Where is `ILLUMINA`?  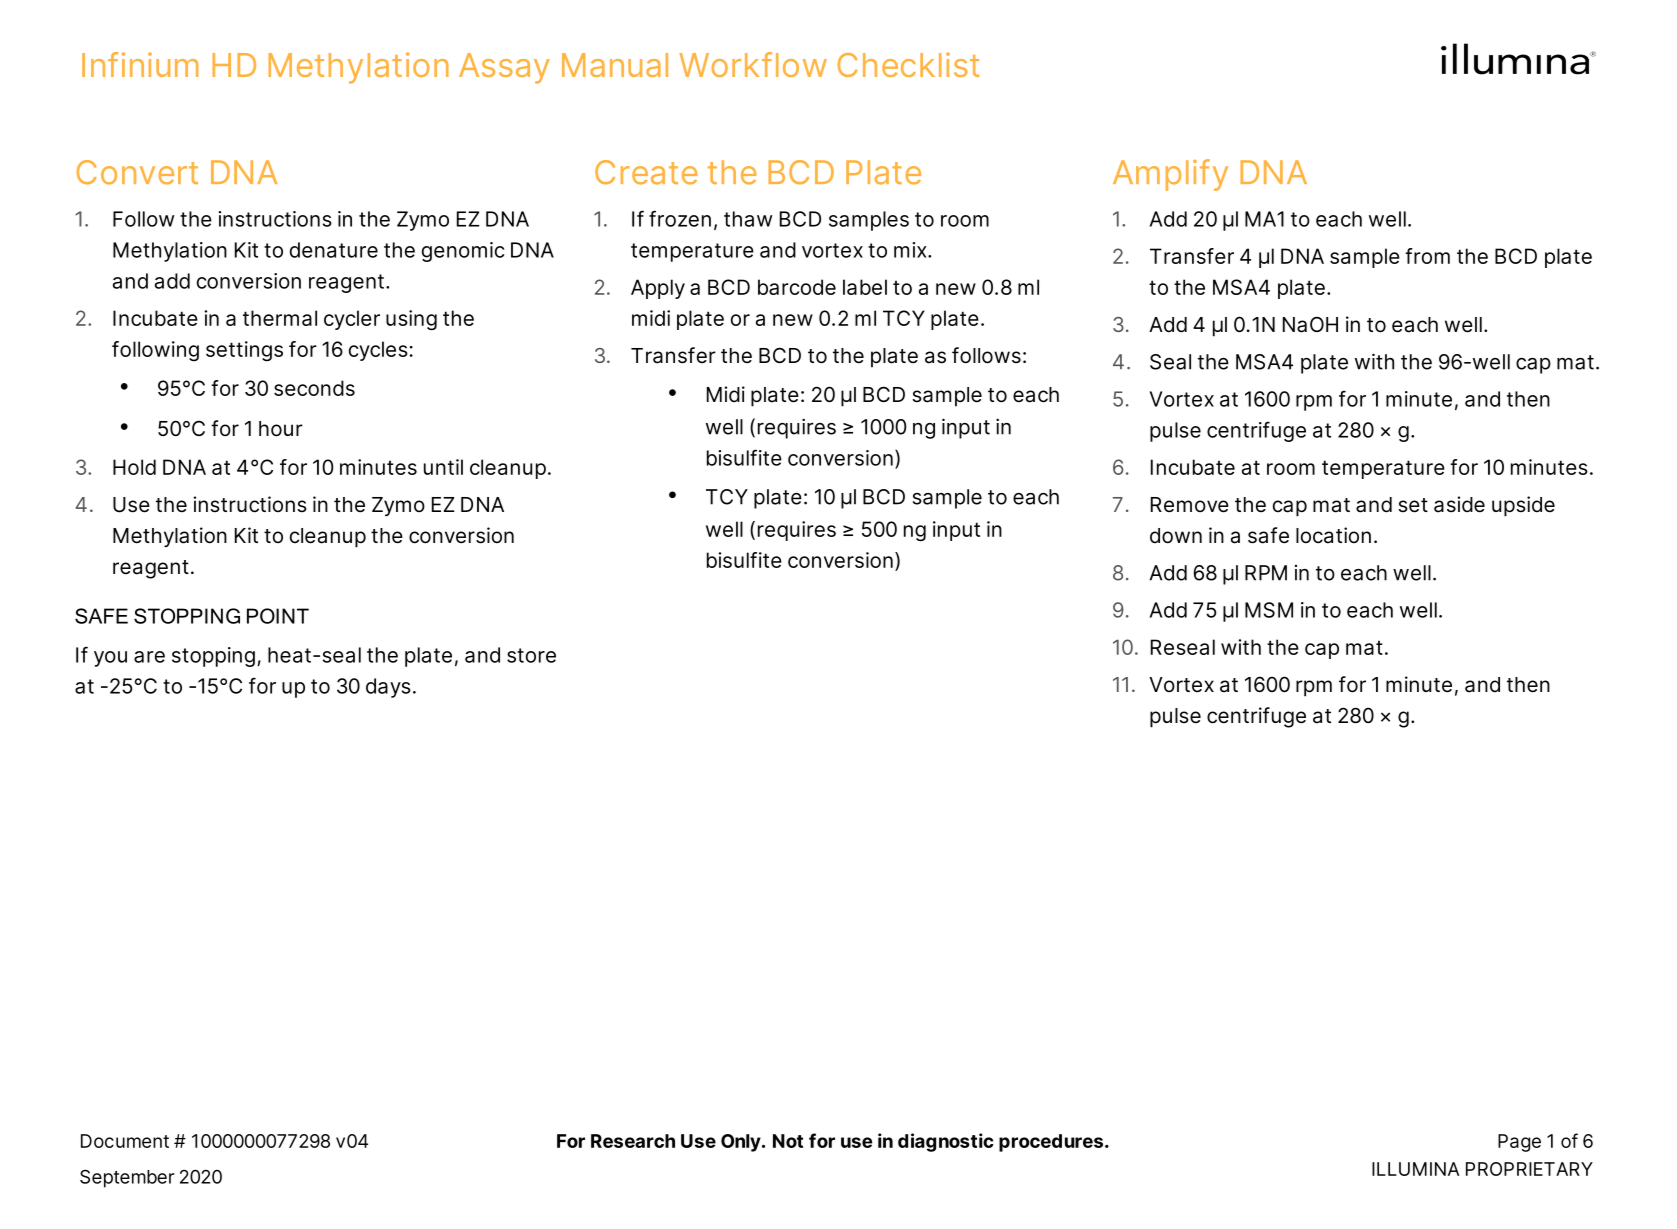 ILLUMINA is located at coordinates (1415, 1169).
